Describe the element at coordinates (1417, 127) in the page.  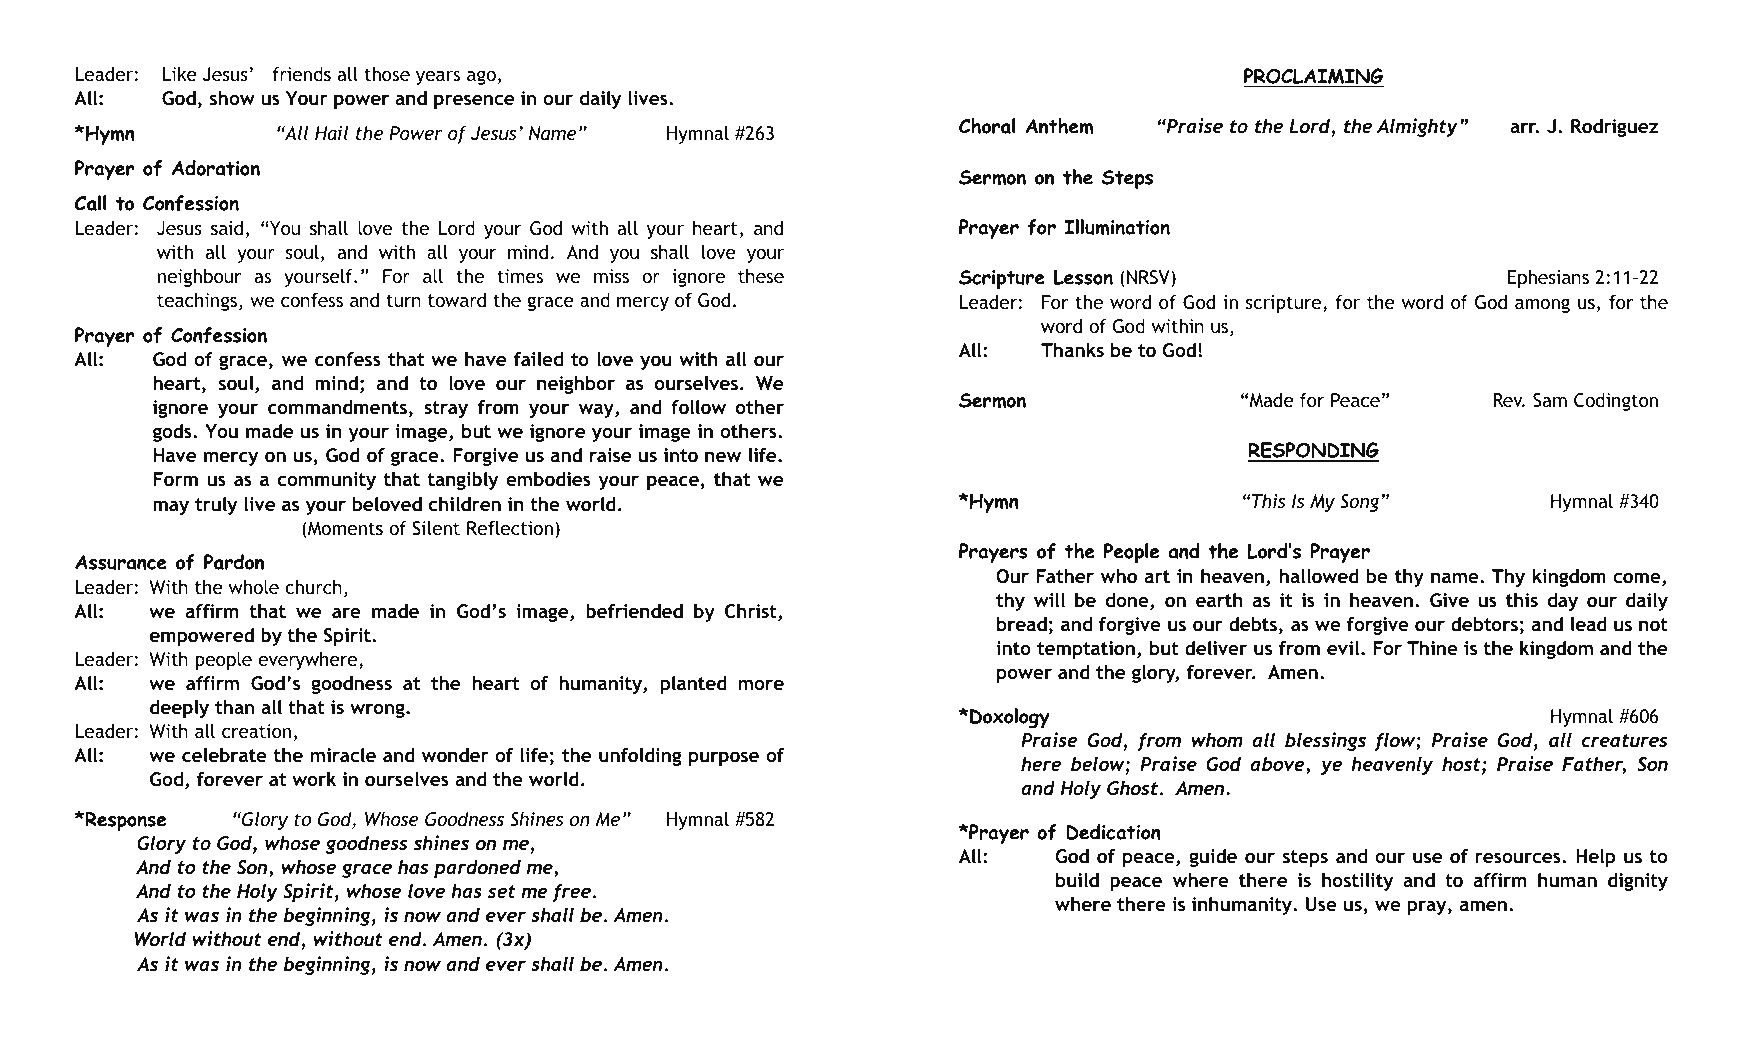
I see `Almighty` at that location.
